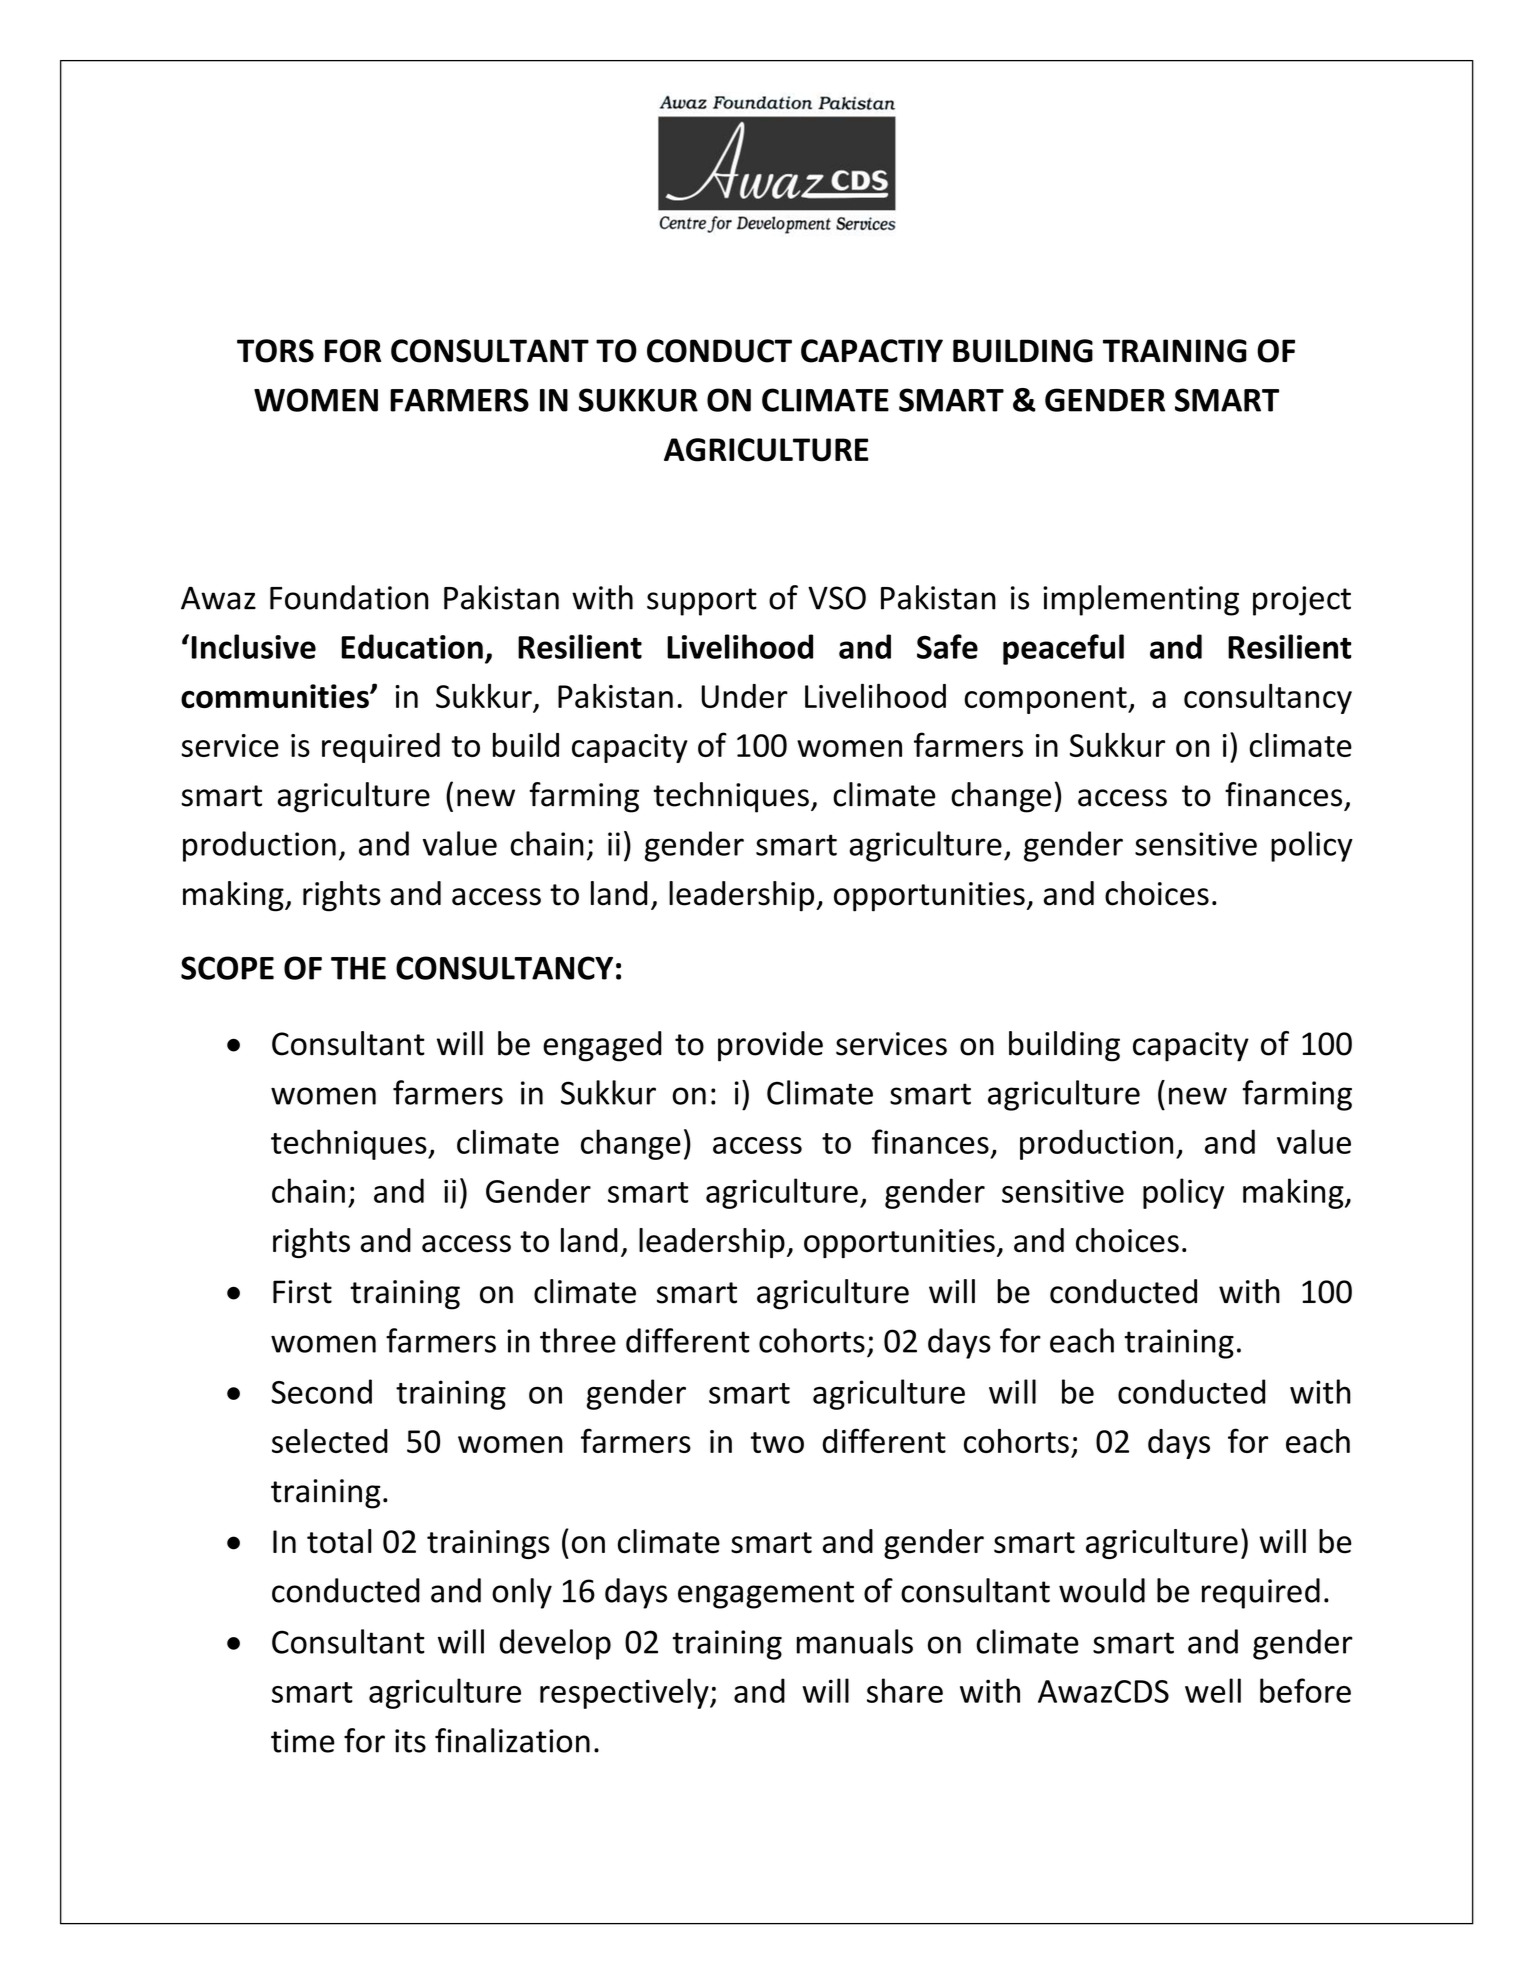  What do you see at coordinates (1141, 600) in the screenshot?
I see `implementing` at bounding box center [1141, 600].
